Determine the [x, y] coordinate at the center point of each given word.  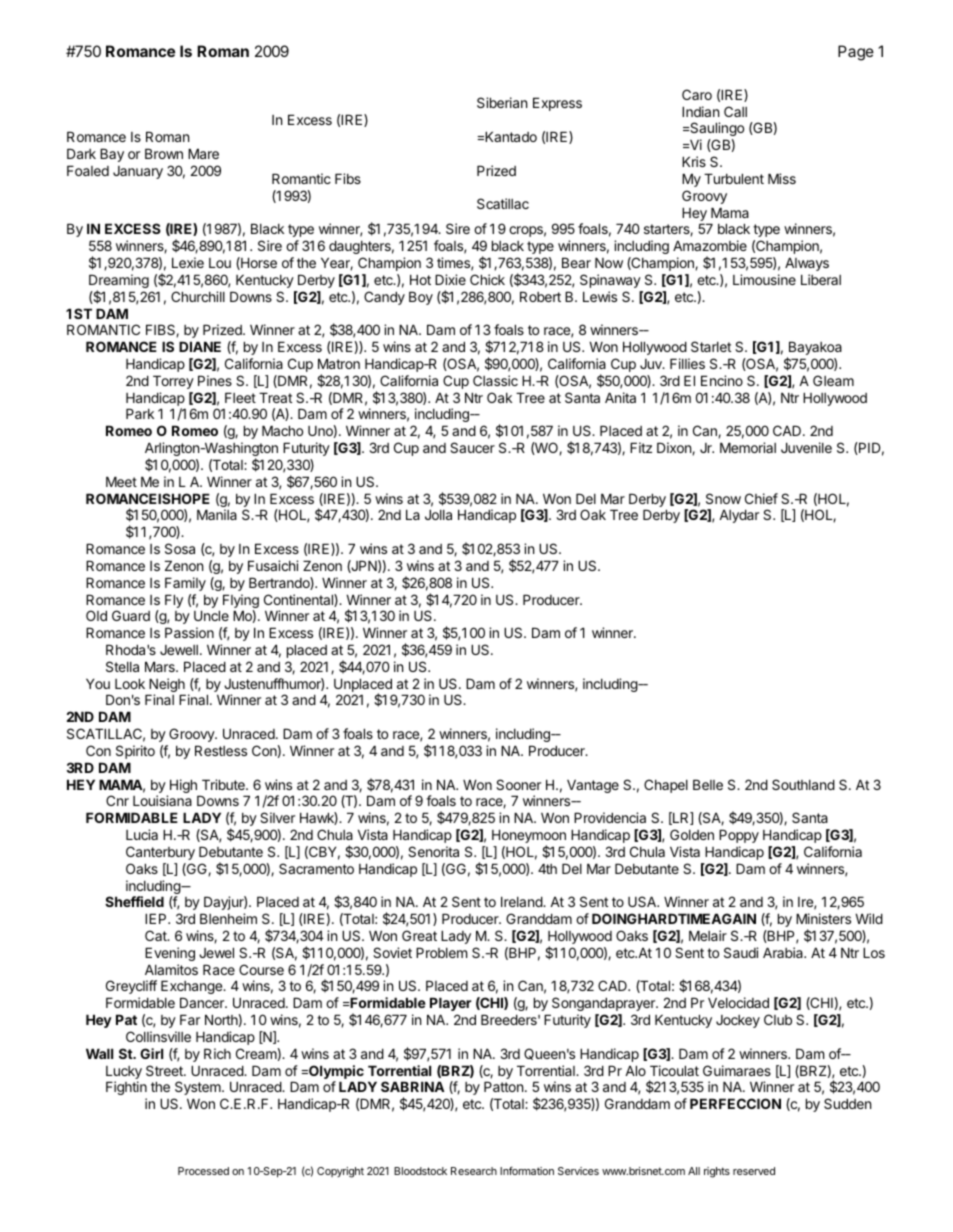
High [184, 787]
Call [735, 111]
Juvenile [806, 447]
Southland [803, 784]
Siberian [502, 102]
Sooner [518, 784]
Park [140, 413]
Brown [164, 153]
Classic [495, 380]
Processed [203, 1171]
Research [474, 1171]
